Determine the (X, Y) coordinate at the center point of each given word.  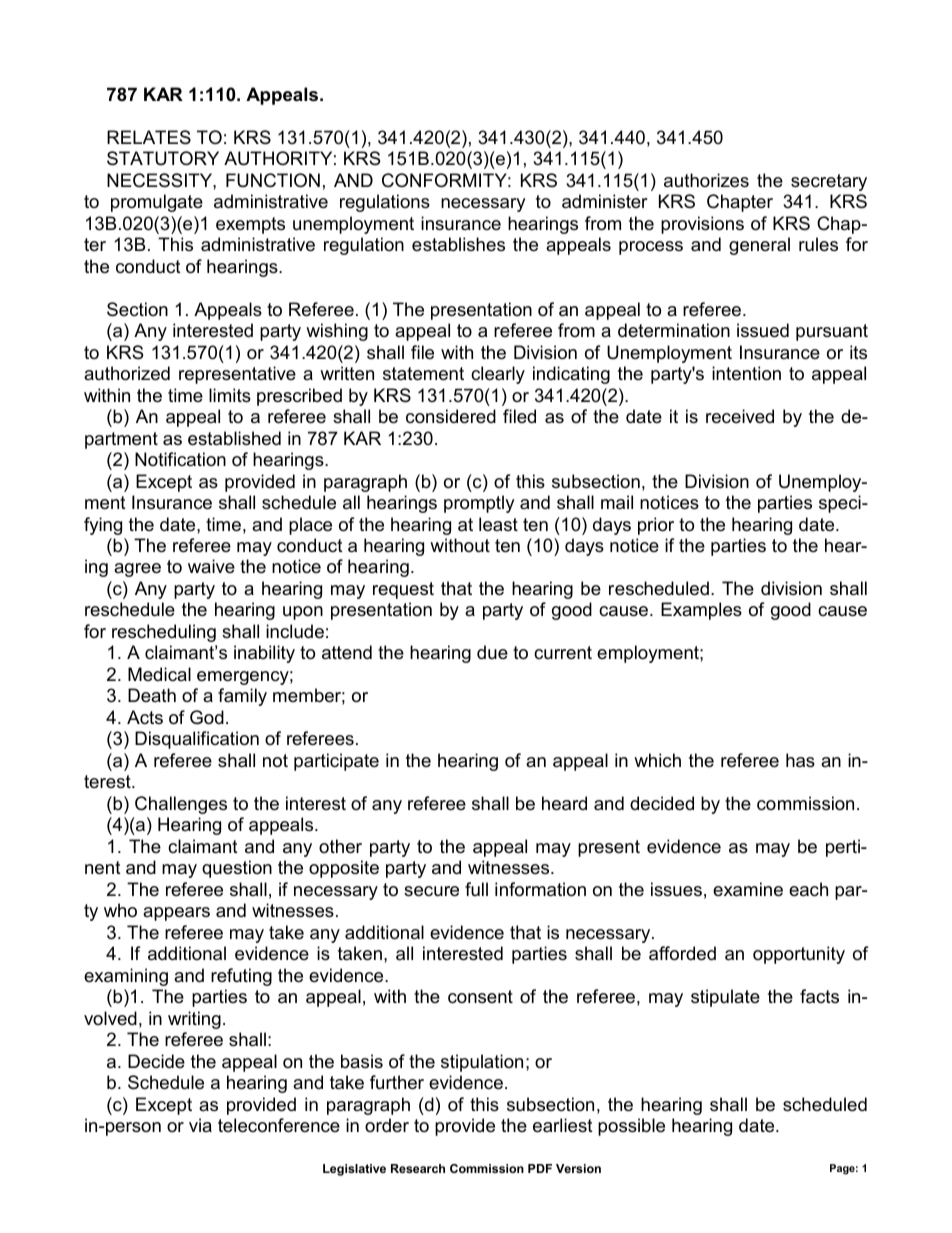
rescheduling (164, 633)
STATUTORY (163, 158)
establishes (458, 244)
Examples (701, 611)
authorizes (706, 180)
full (476, 889)
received (740, 416)
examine (748, 889)
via (200, 1125)
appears (176, 914)
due (492, 652)
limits (230, 395)
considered (451, 416)
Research (418, 1168)
